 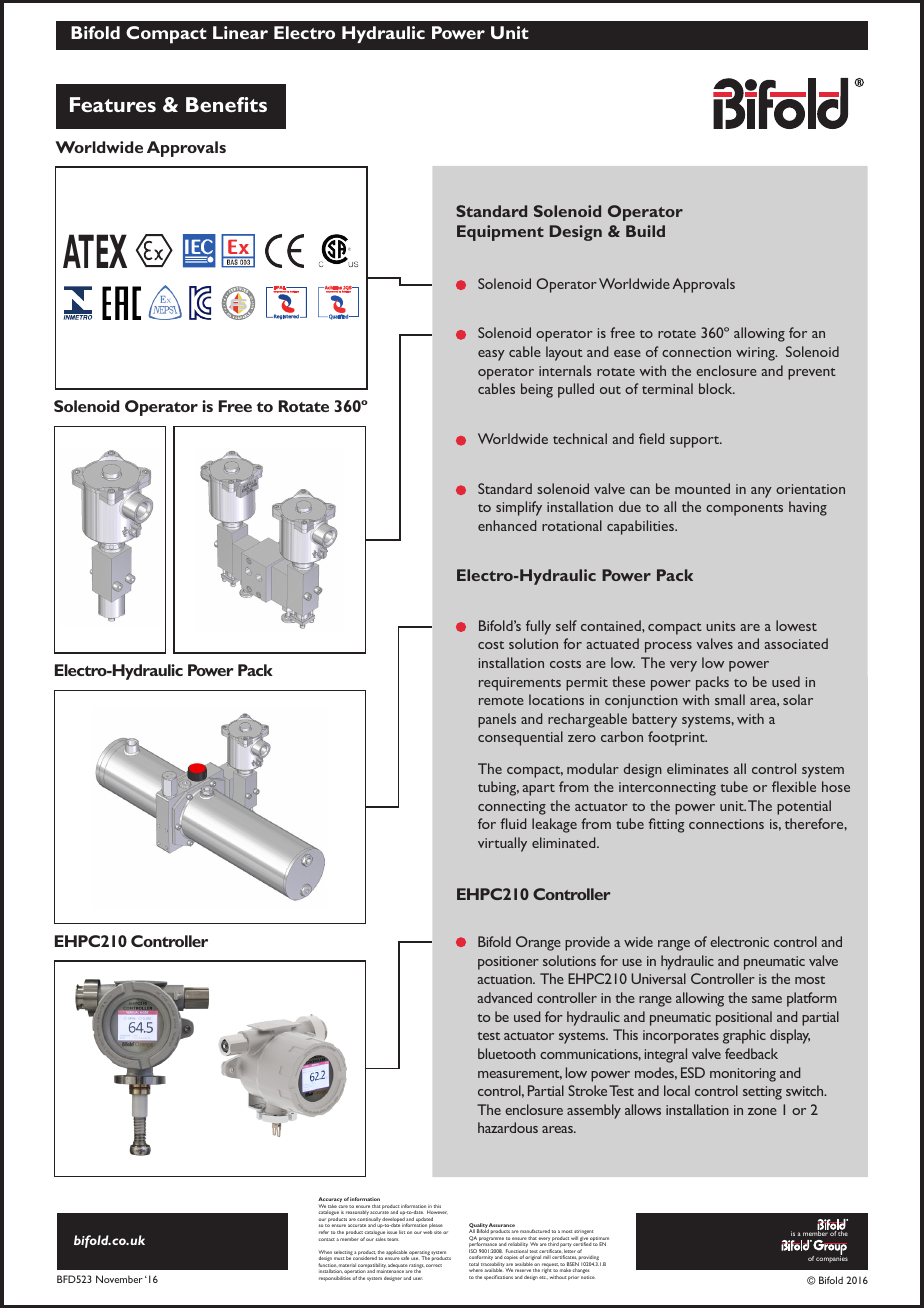 What do you see at coordinates (796, 643) in the screenshot?
I see `associated` at bounding box center [796, 643].
